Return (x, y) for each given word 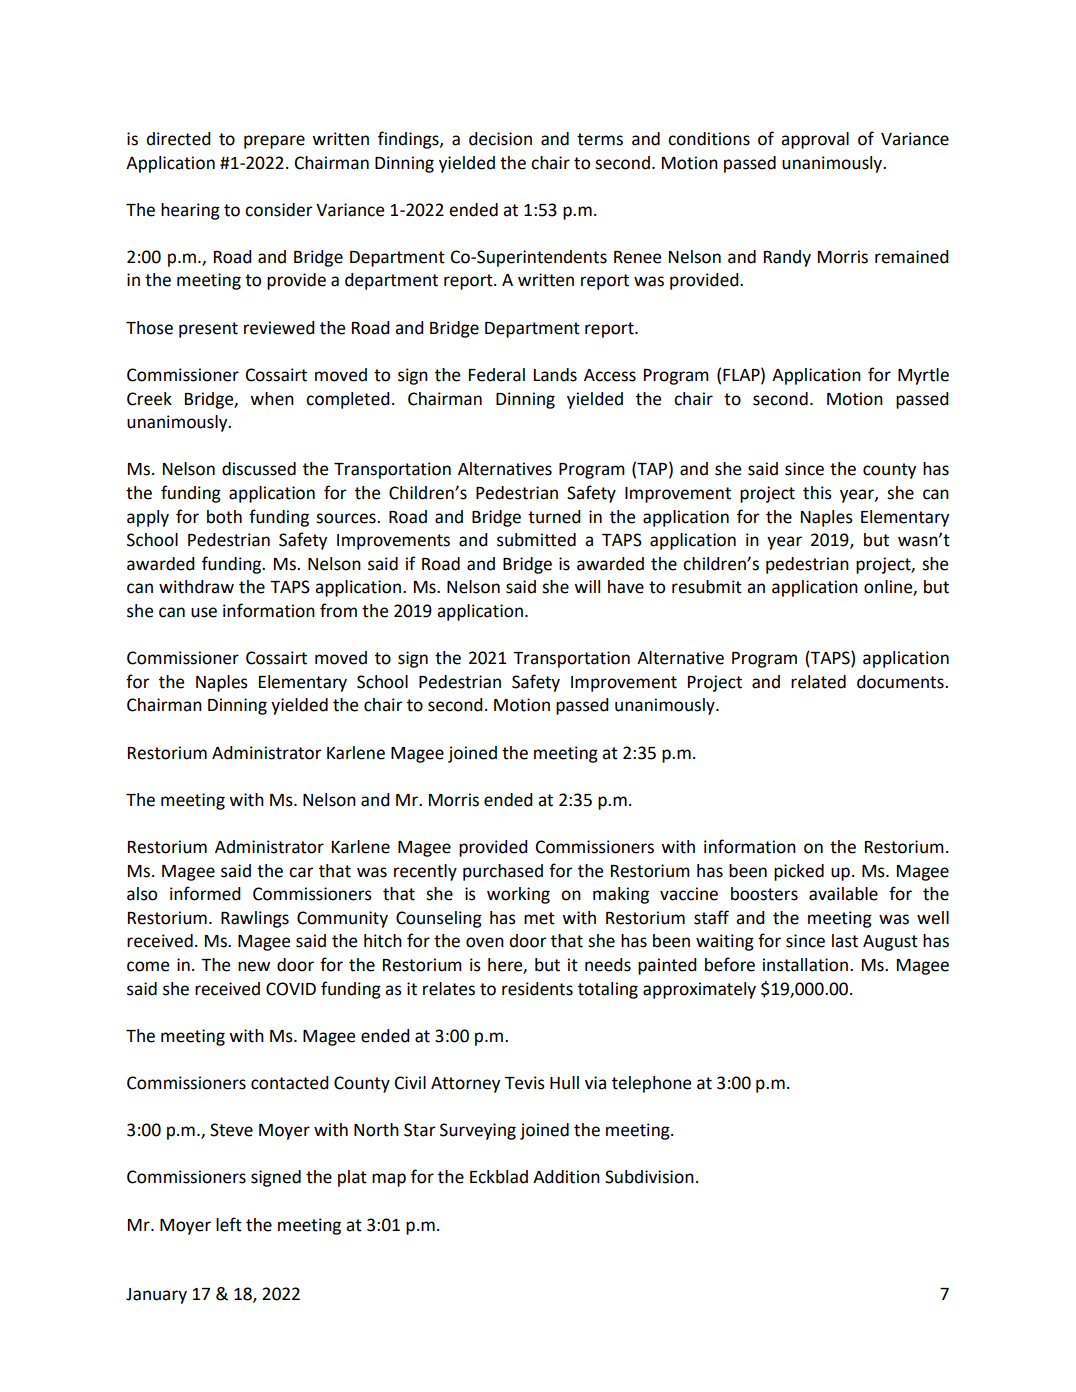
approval (815, 140)
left (229, 1224)
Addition (566, 1177)
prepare (274, 142)
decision (500, 139)
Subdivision (649, 1177)
